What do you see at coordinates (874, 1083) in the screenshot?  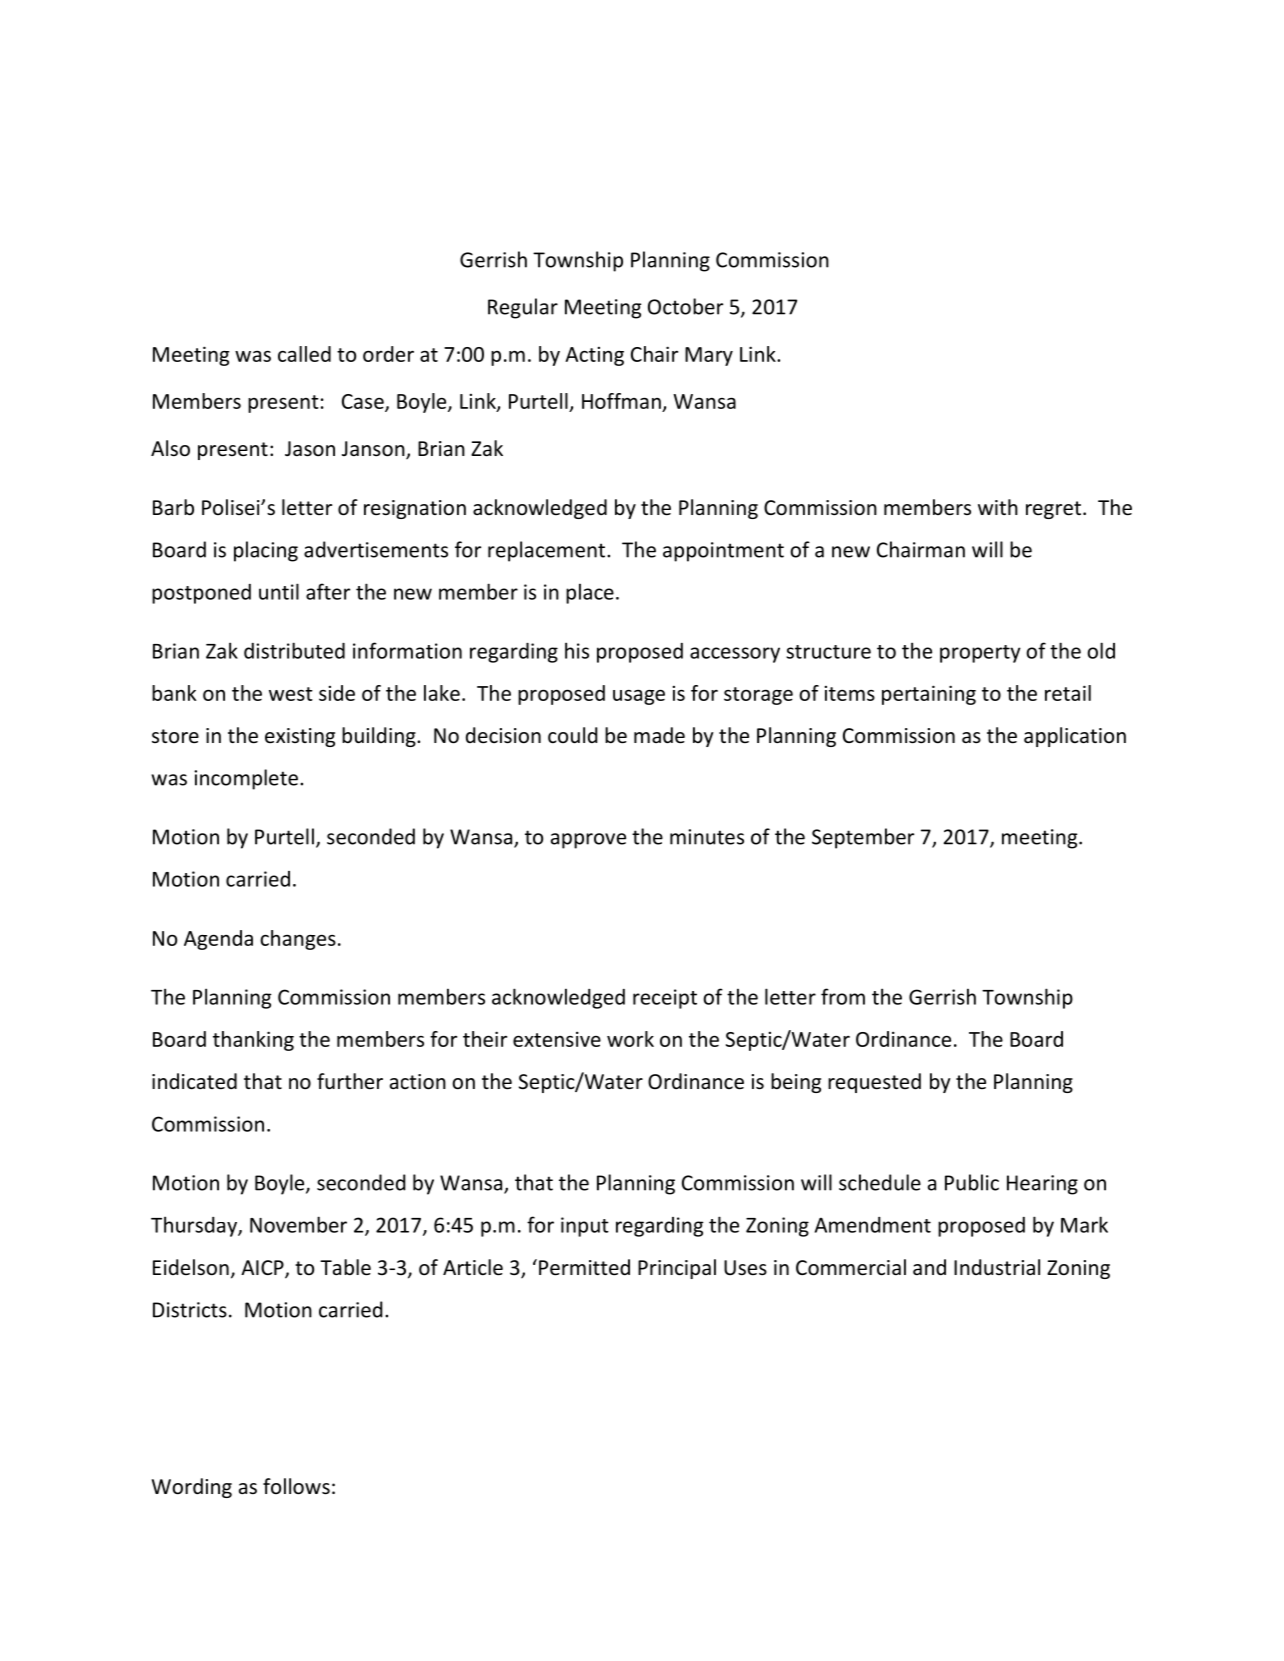 I see `requested` at bounding box center [874, 1083].
